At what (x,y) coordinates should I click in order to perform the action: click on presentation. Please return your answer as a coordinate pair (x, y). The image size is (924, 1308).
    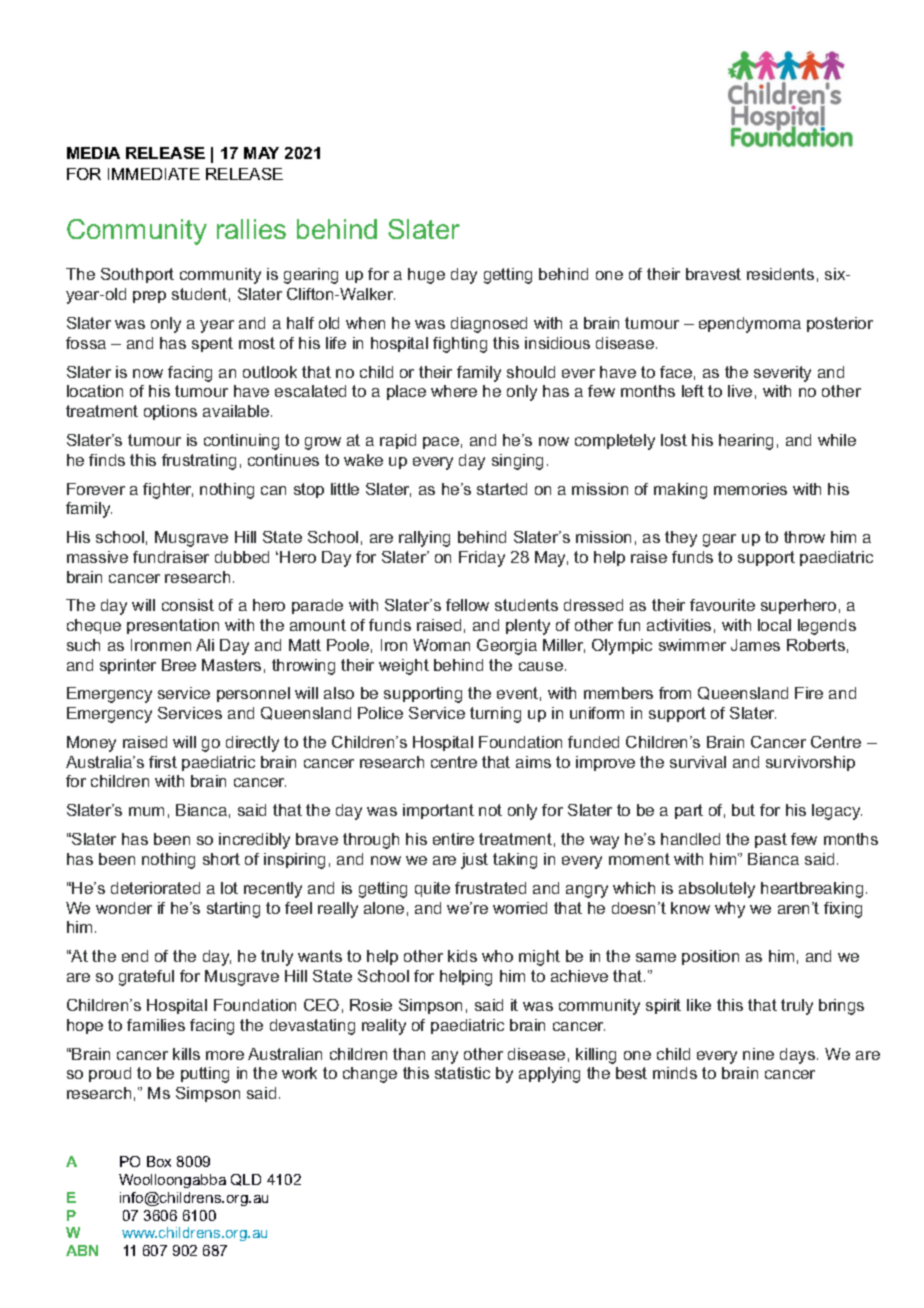
    Looking at the image, I should click on (173, 626).
